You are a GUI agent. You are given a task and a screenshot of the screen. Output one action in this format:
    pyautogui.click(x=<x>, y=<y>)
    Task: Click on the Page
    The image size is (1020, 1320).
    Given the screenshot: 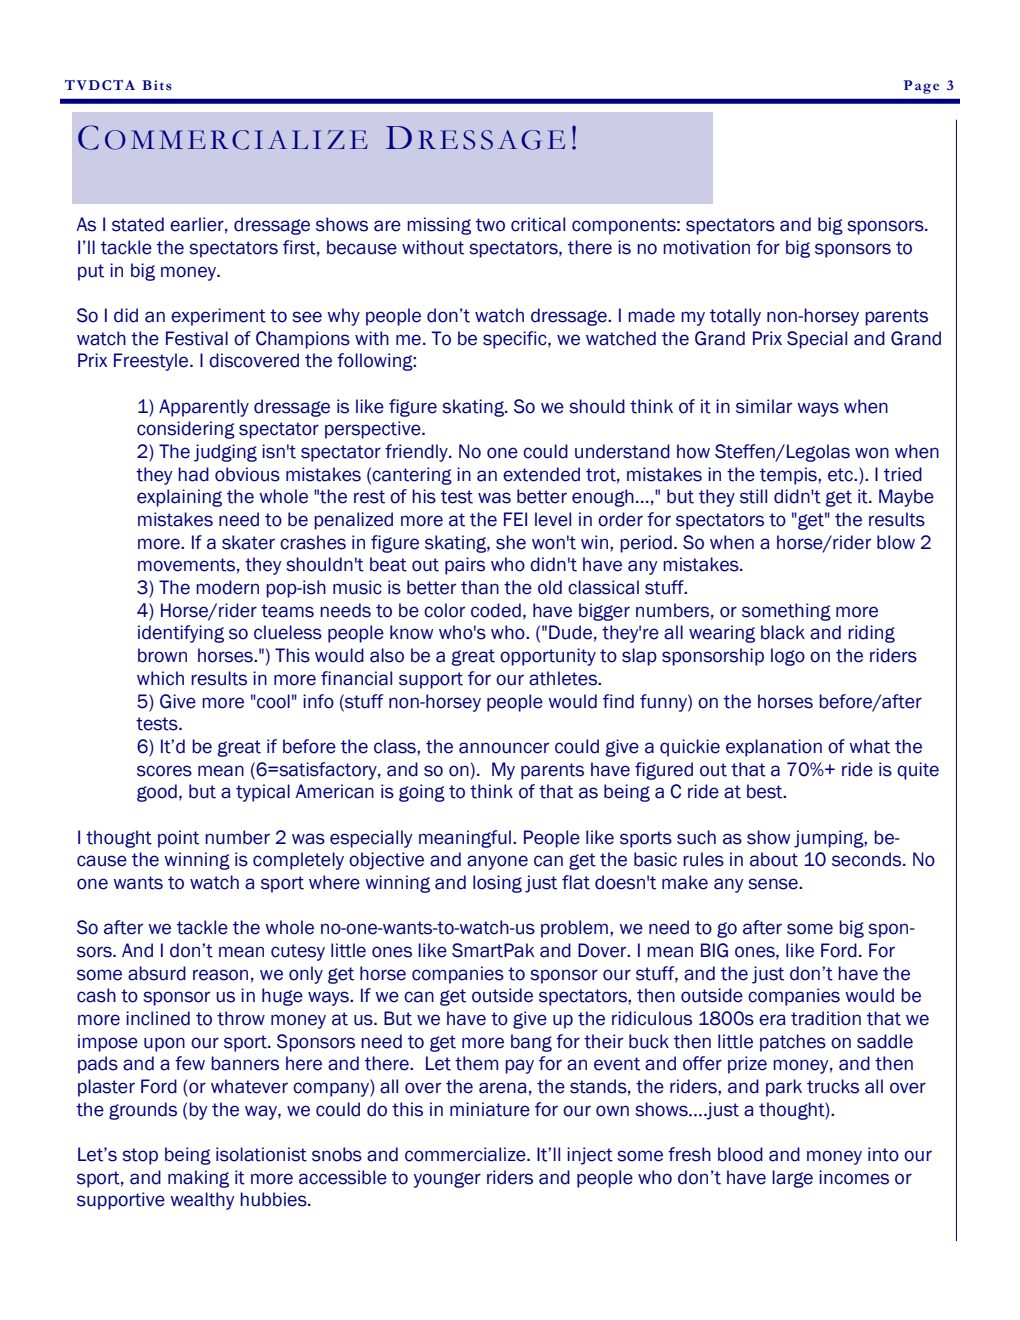 What is the action you would take?
    pyautogui.click(x=921, y=87)
